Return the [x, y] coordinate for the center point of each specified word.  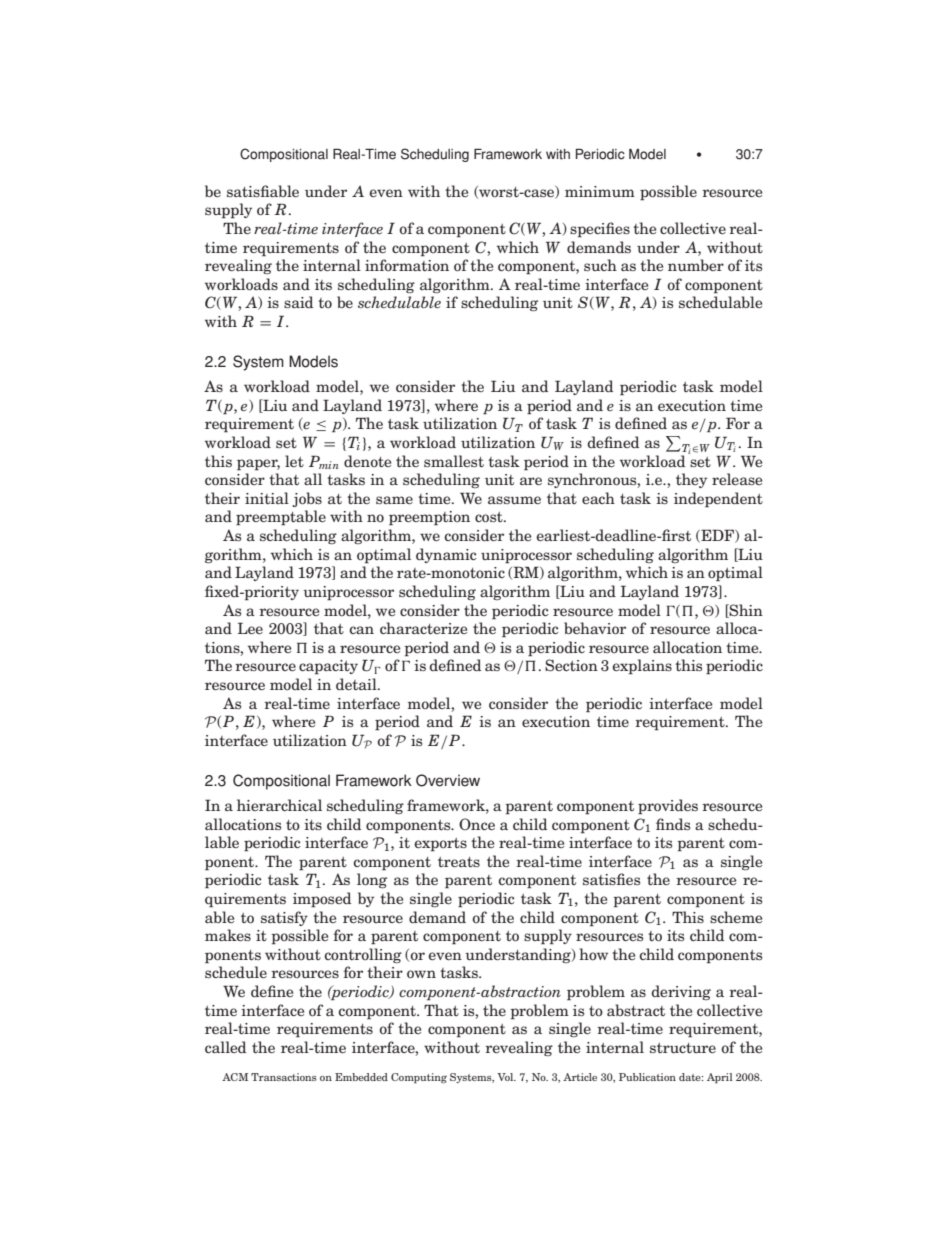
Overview [448, 780]
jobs [307, 499]
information [407, 265]
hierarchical [279, 805]
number [696, 265]
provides [668, 807]
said [298, 302]
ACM [235, 1077]
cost [490, 517]
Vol [506, 1077]
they [691, 480]
